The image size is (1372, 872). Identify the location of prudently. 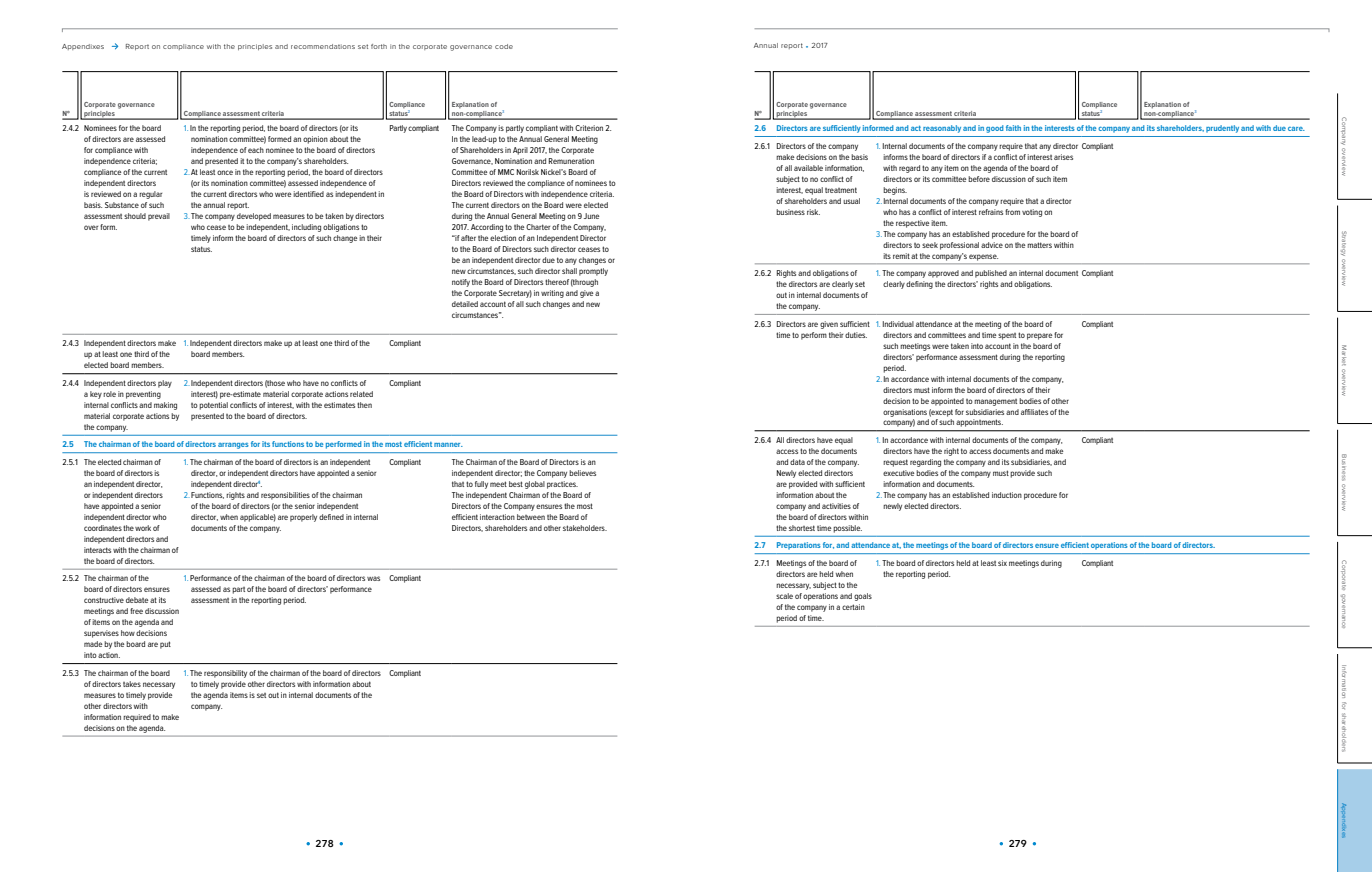
(1222, 129).
